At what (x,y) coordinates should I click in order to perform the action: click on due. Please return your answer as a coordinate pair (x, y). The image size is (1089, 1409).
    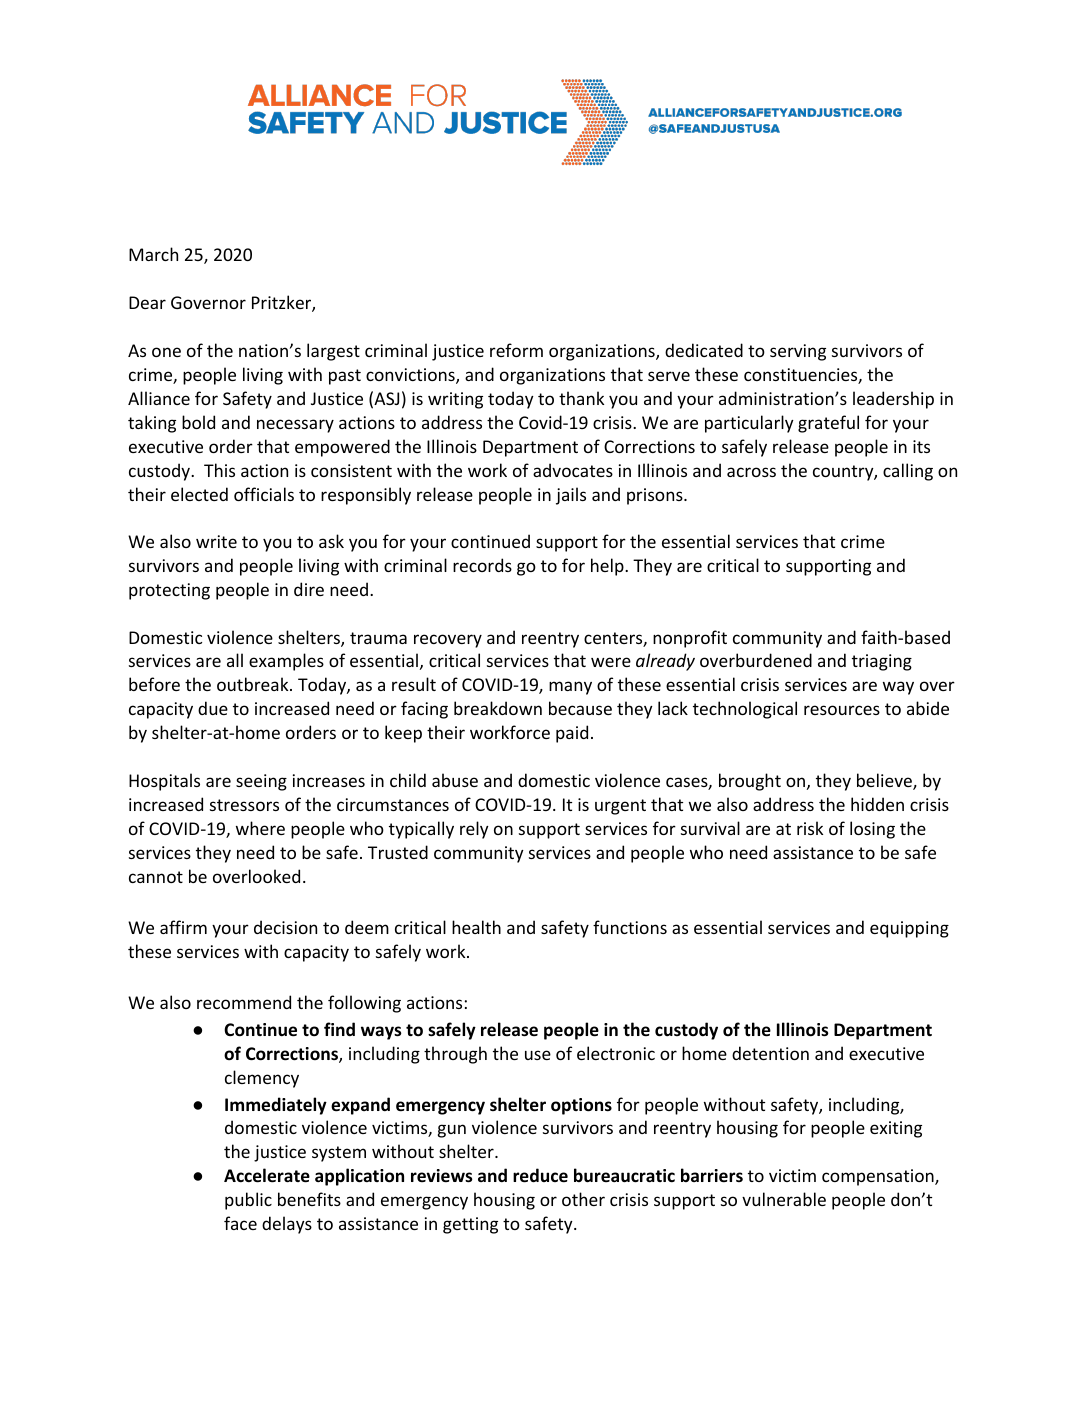
    Looking at the image, I should click on (213, 708).
